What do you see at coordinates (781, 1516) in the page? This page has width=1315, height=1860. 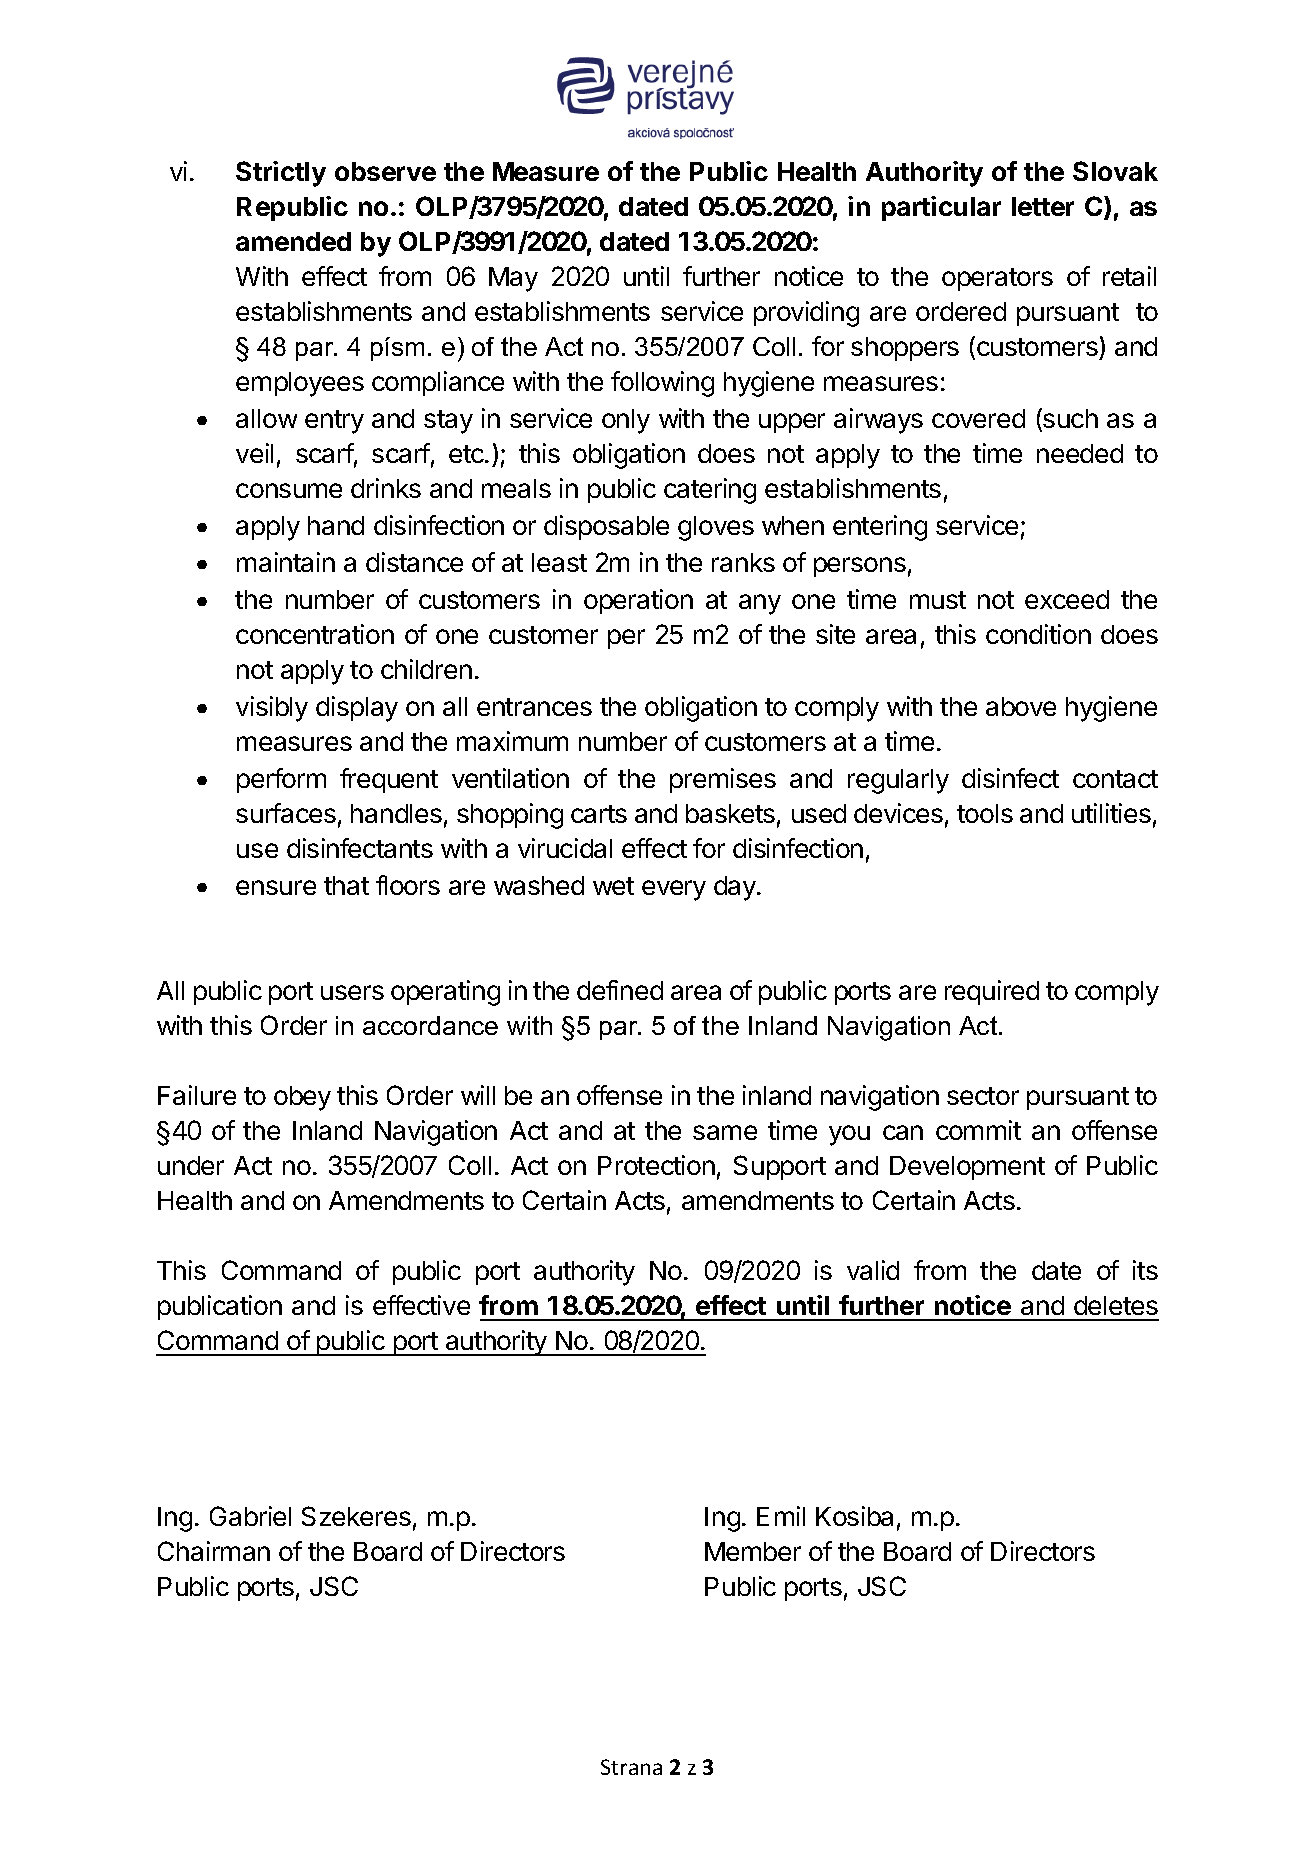 I see `Emil` at bounding box center [781, 1516].
